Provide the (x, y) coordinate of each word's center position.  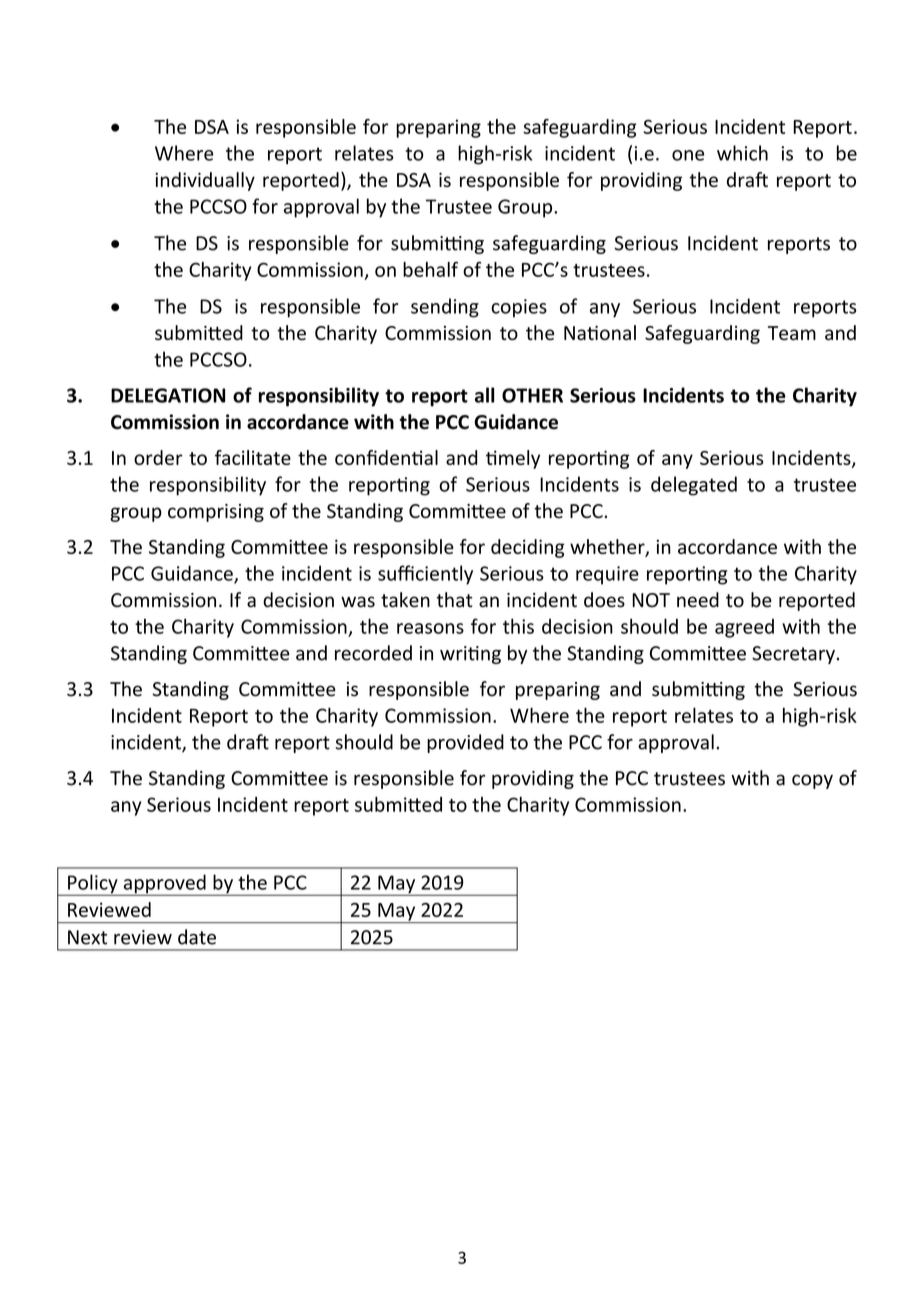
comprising (216, 513)
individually (205, 181)
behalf (430, 269)
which (742, 153)
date (197, 937)
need (698, 600)
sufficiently (425, 575)
